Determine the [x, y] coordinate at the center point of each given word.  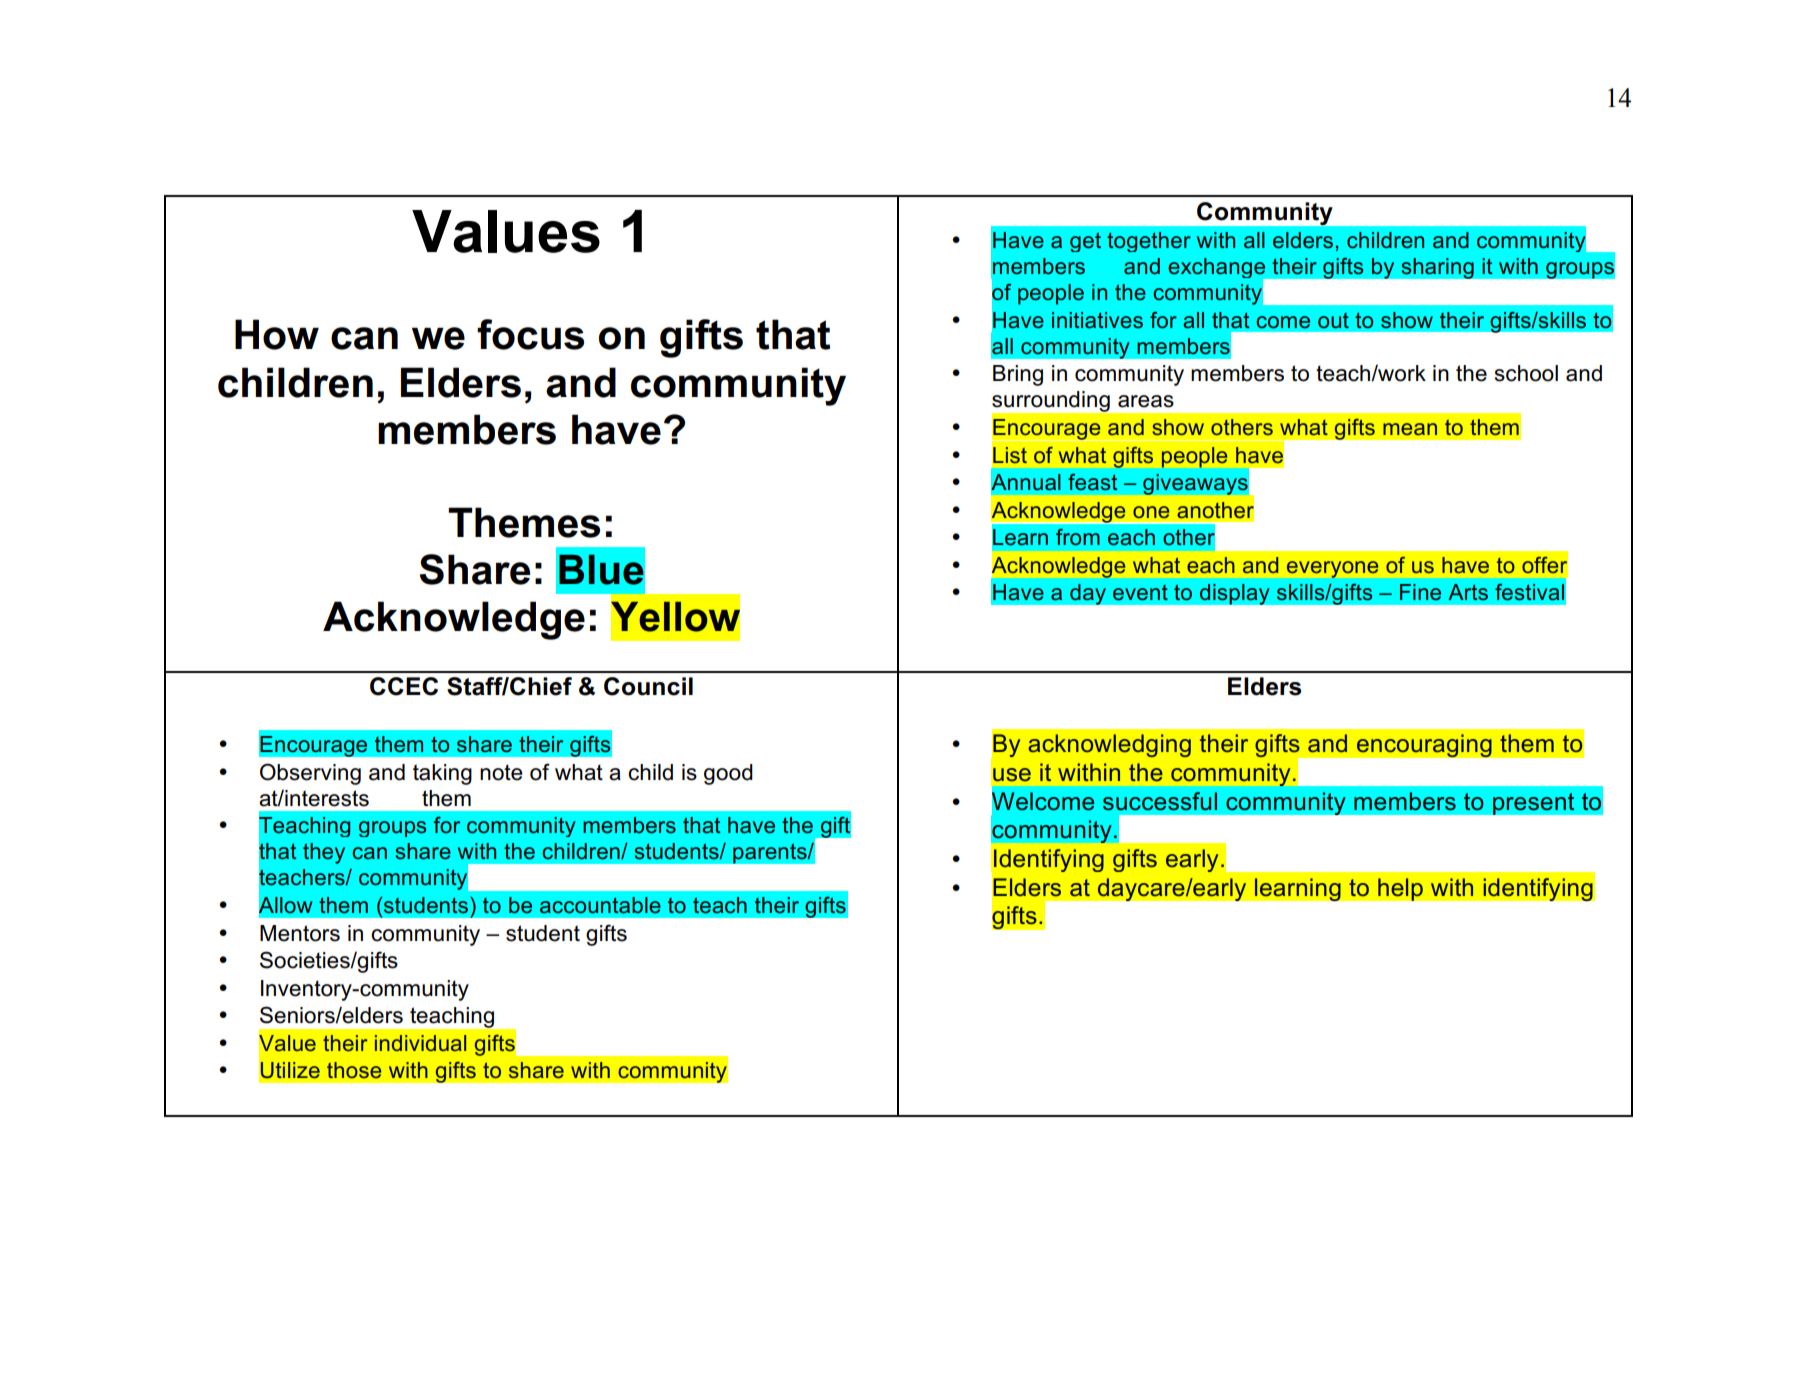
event [1140, 592]
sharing [1437, 268]
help [1400, 889]
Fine [1420, 592]
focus [530, 334]
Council [648, 686]
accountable [600, 905]
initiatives [1097, 320]
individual [420, 1043]
